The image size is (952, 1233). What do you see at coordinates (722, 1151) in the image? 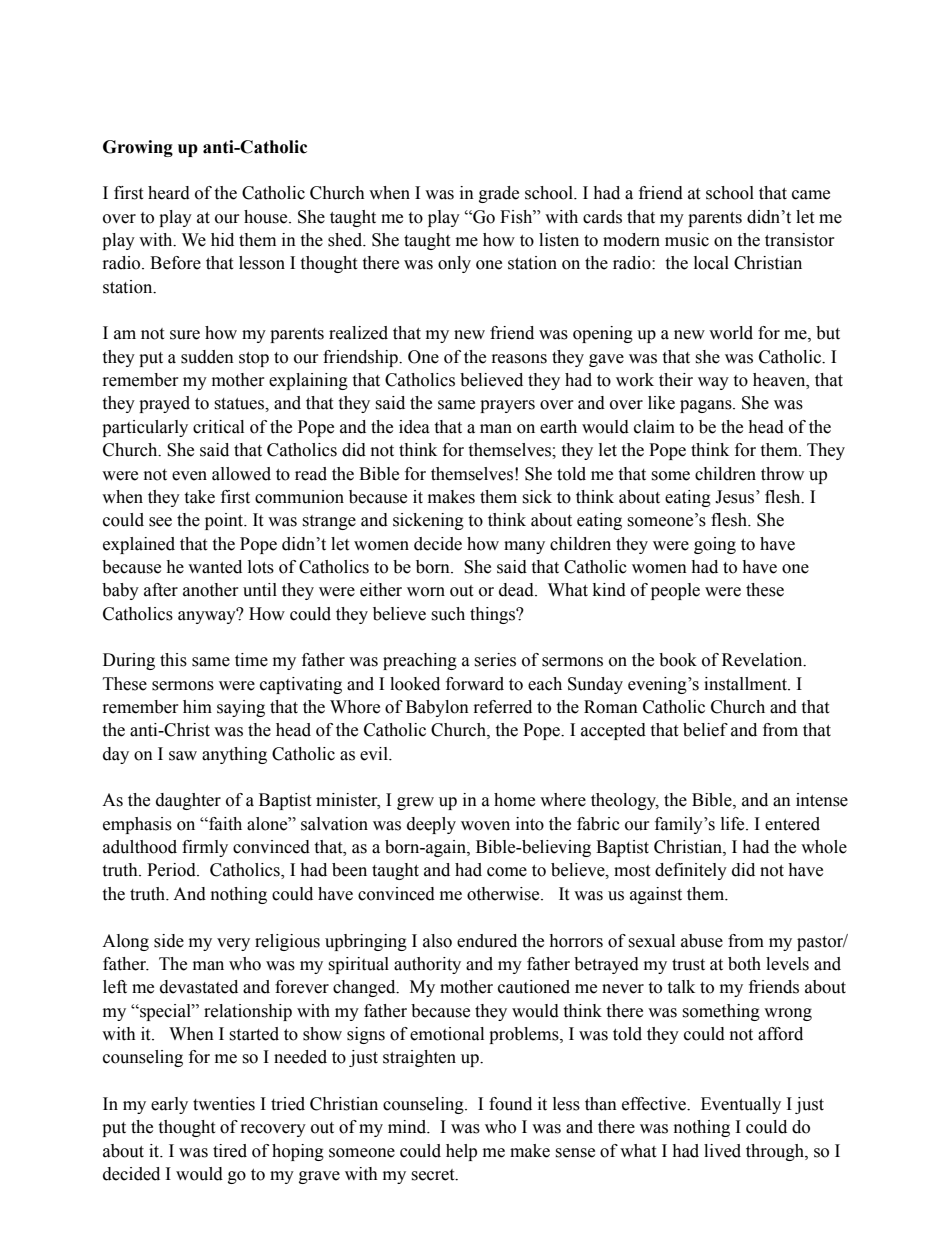
I see `lived` at bounding box center [722, 1151].
